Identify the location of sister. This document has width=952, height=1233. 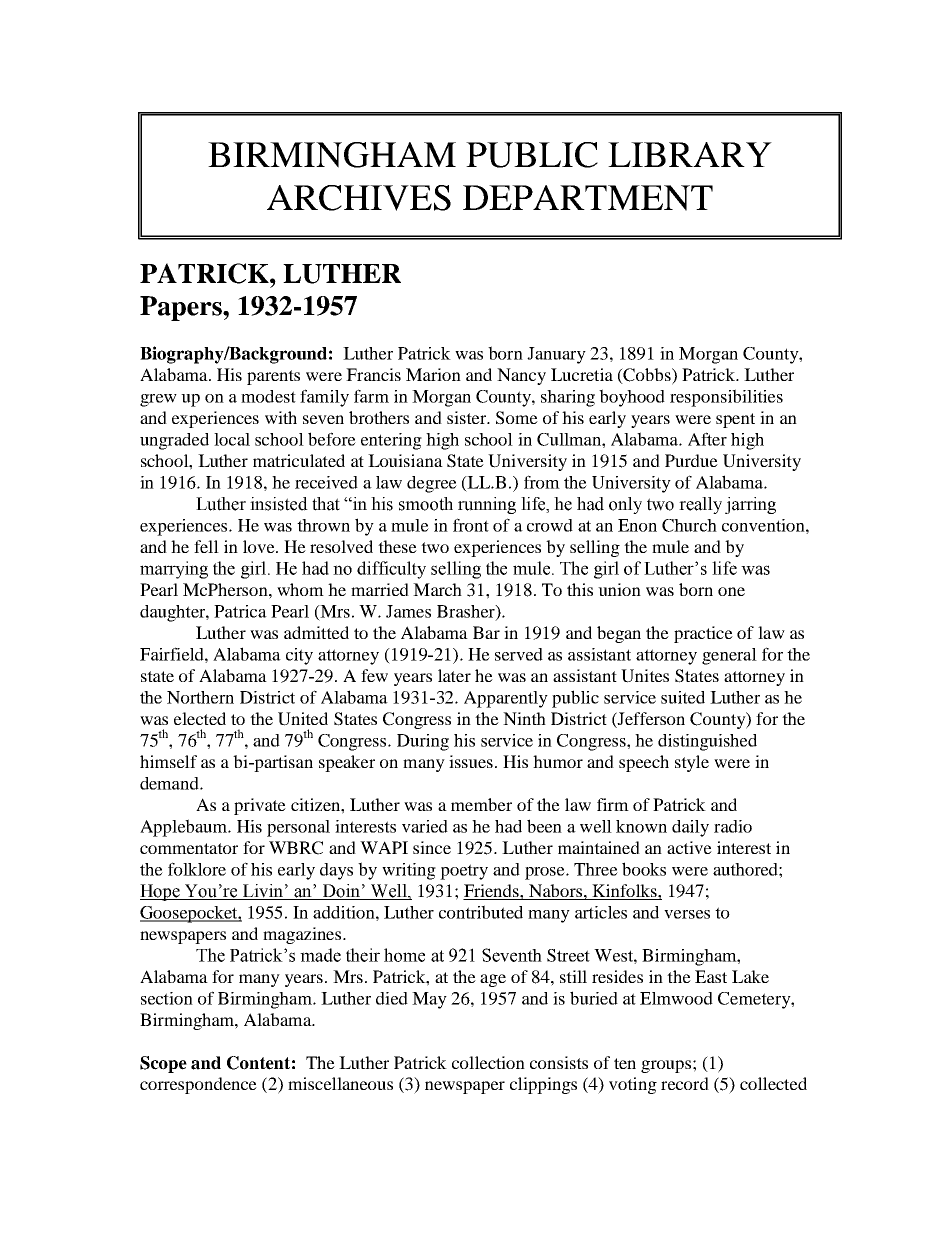
(468, 417).
